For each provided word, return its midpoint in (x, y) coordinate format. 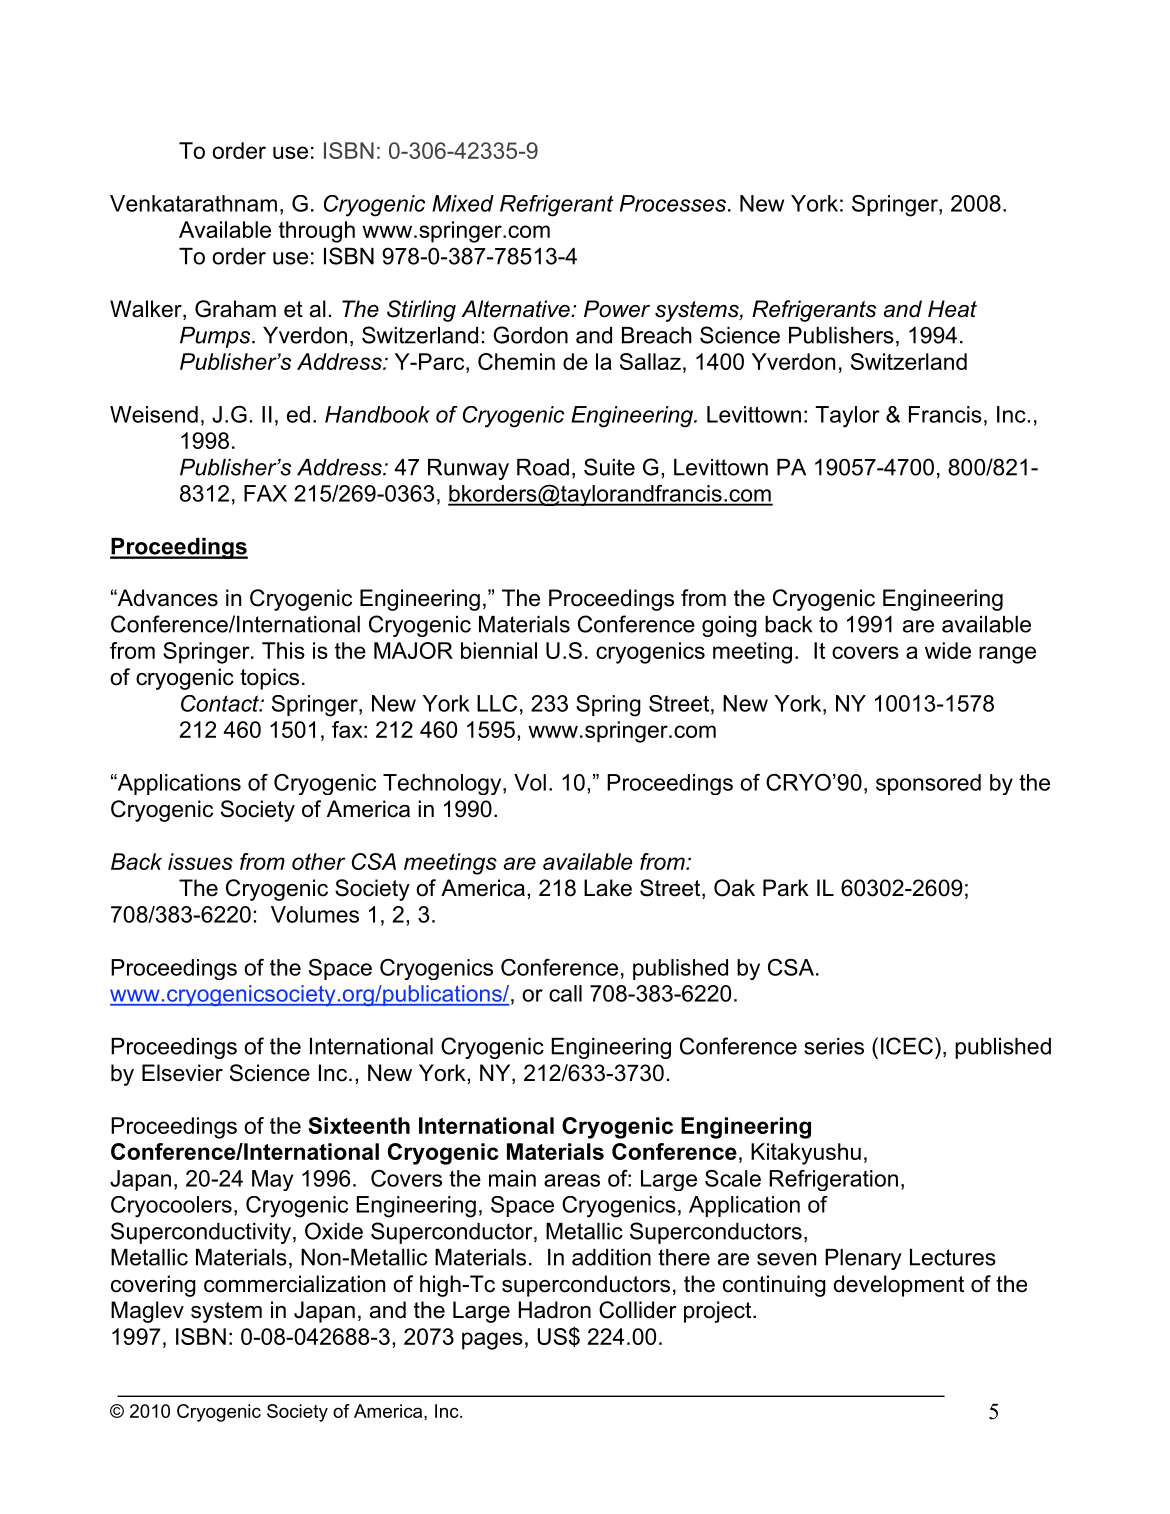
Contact (221, 703)
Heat (952, 309)
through (317, 232)
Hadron (555, 1310)
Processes (673, 203)
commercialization (294, 1284)
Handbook (377, 414)
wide (948, 650)
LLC (497, 703)
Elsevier (182, 1073)
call (565, 993)
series (834, 1046)
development (899, 1286)
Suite (609, 467)
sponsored (928, 784)
